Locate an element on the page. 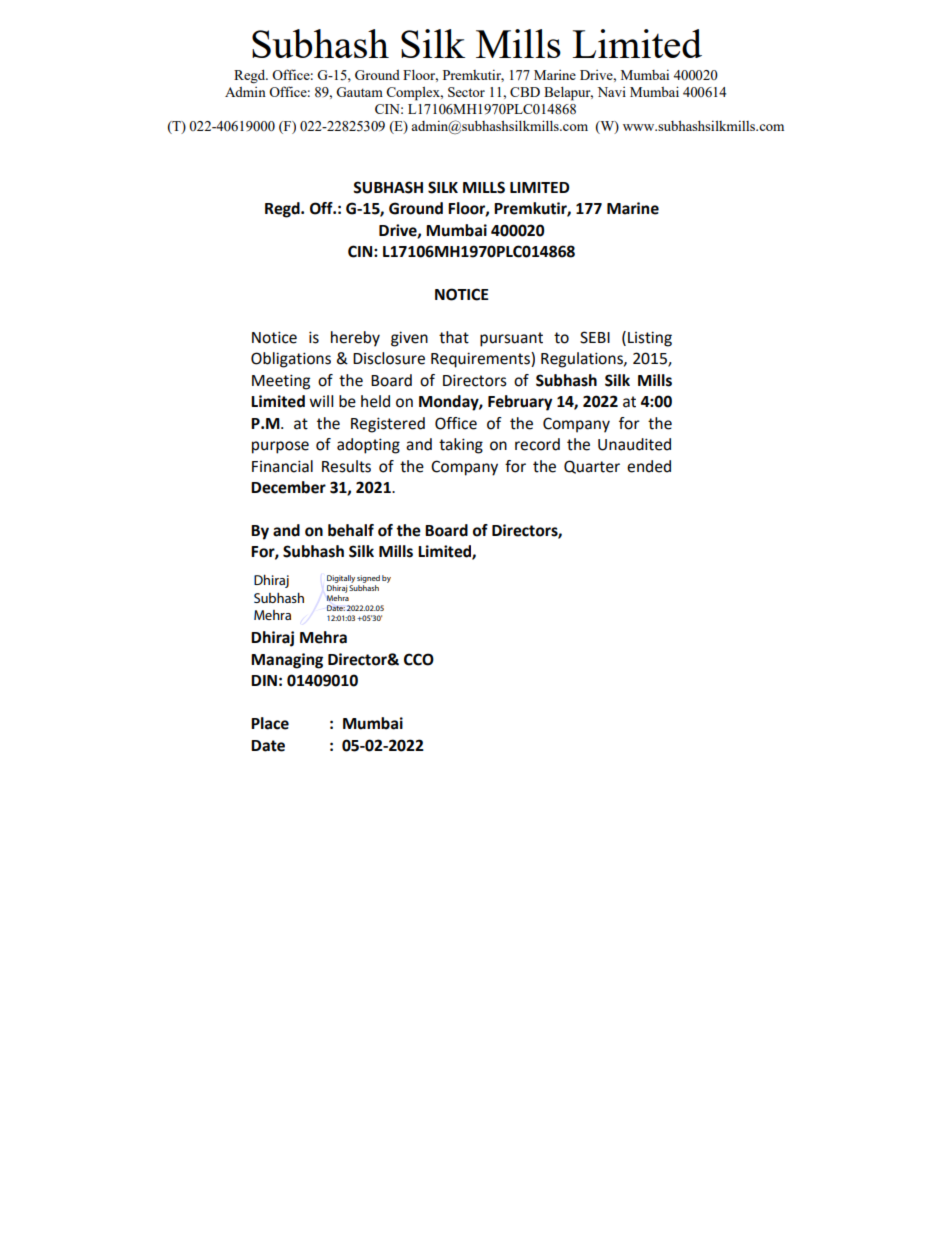 This document has width=952, height=1233. hereby is located at coordinates (355, 339).
